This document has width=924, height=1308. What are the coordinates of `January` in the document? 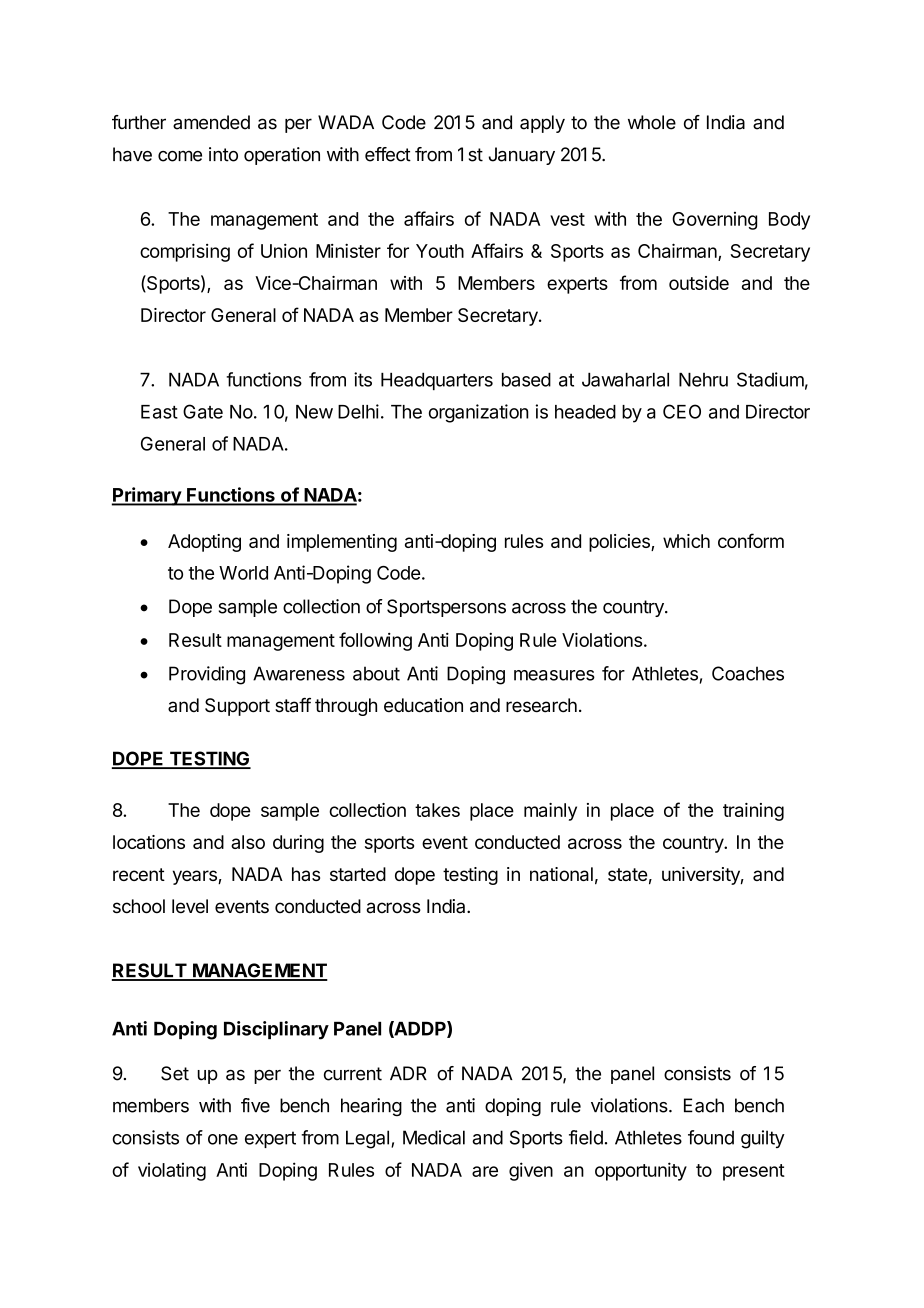 It's located at (521, 156).
